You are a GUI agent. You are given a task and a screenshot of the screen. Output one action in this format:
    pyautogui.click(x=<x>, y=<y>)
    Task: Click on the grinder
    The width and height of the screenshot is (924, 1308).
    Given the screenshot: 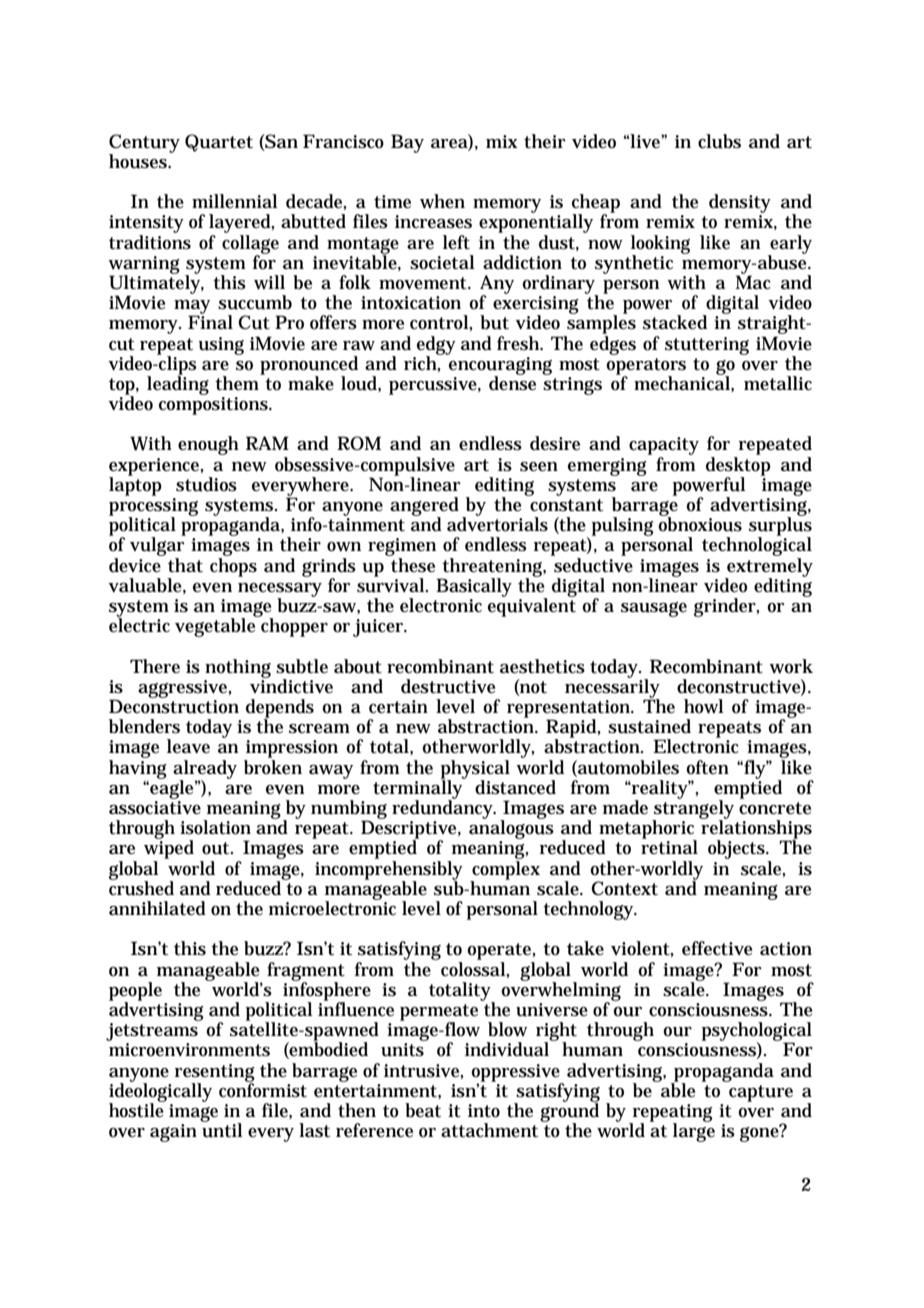 What is the action you would take?
    pyautogui.click(x=725, y=607)
